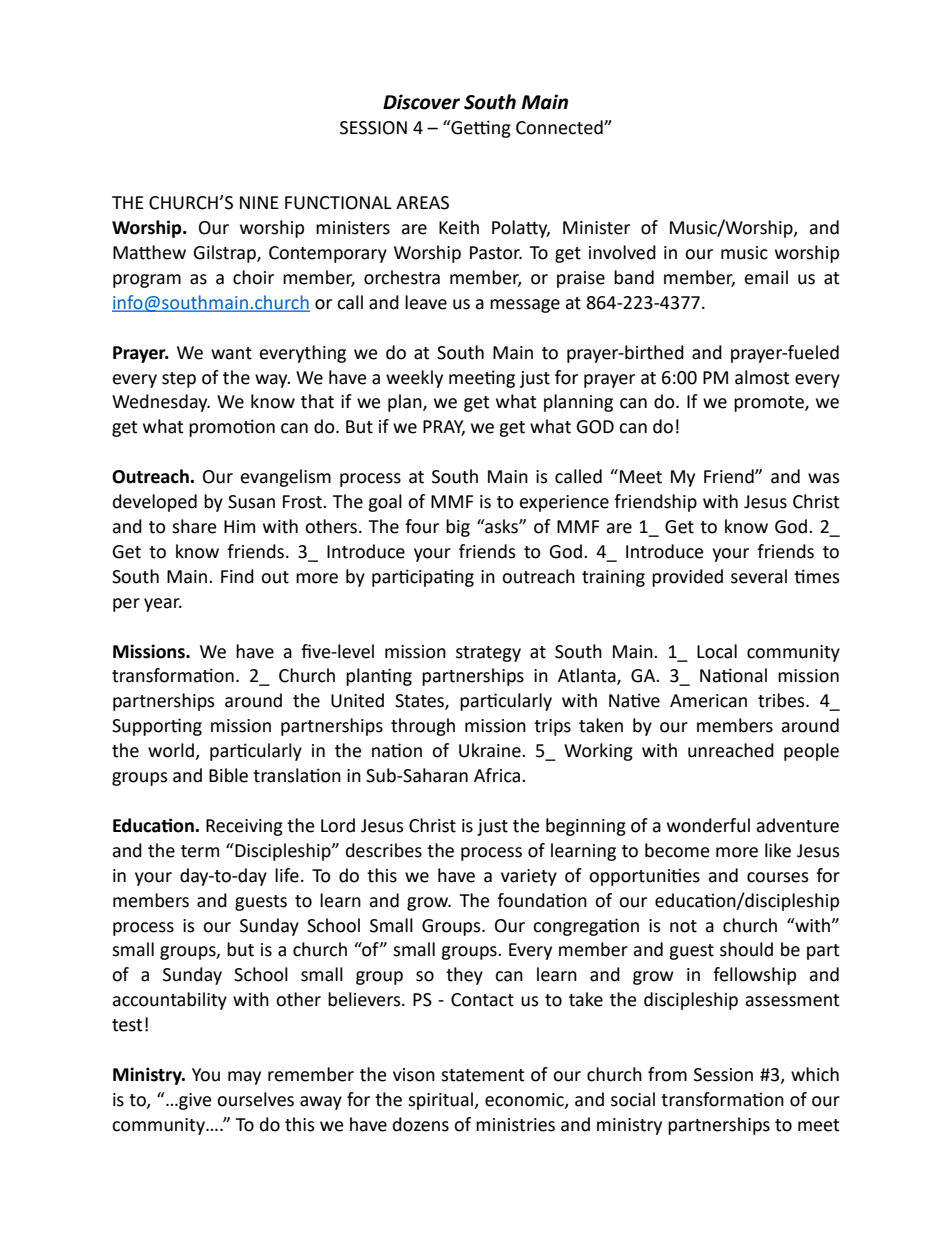 This screenshot has width=952, height=1233. What do you see at coordinates (529, 877) in the screenshot?
I see `variety` at bounding box center [529, 877].
